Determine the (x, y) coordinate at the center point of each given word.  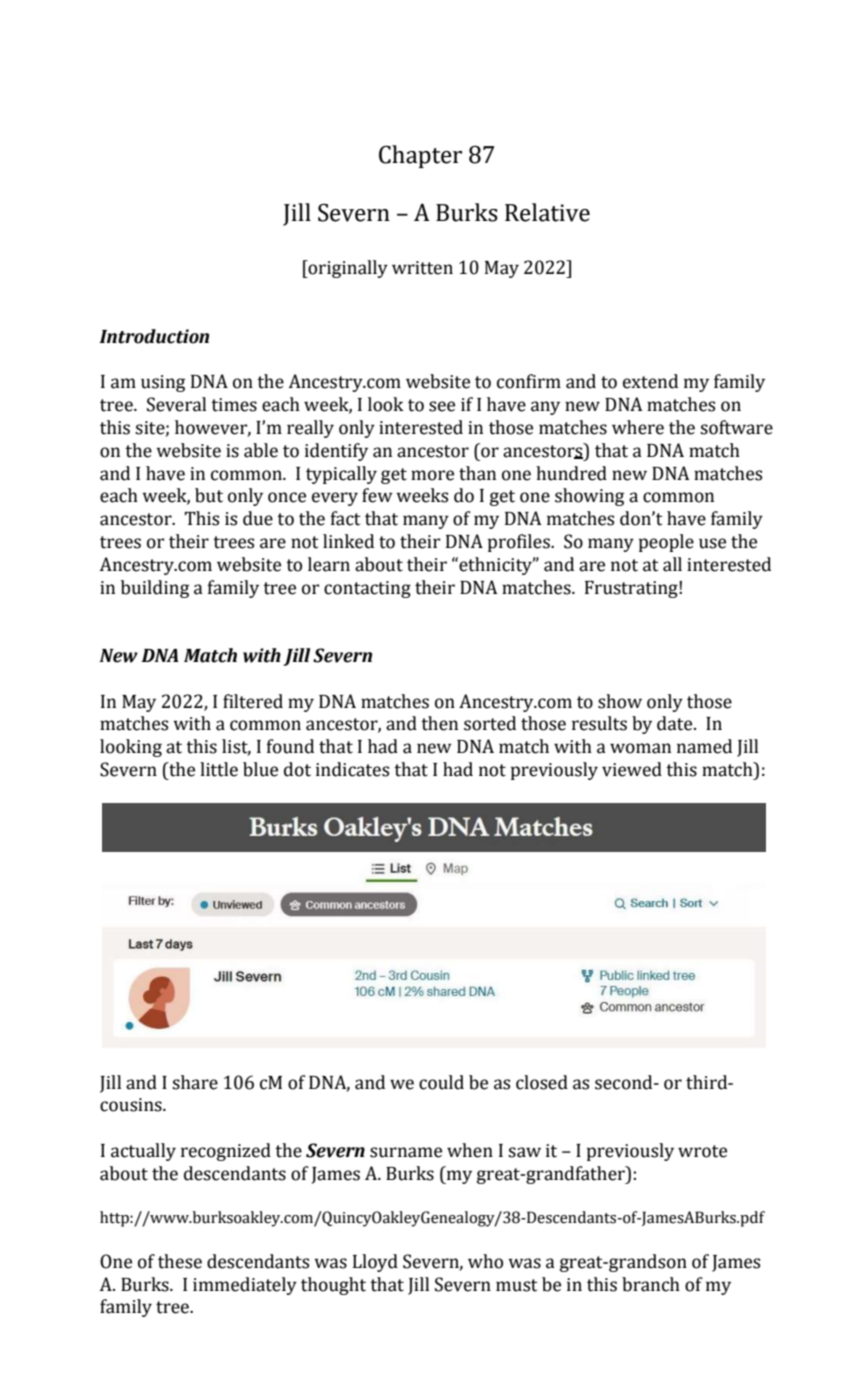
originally (347, 269)
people (666, 543)
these (180, 1261)
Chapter (420, 156)
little (219, 769)
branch (651, 1284)
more (432, 475)
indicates (352, 769)
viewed (632, 769)
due (258, 518)
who (485, 1261)
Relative (547, 212)
